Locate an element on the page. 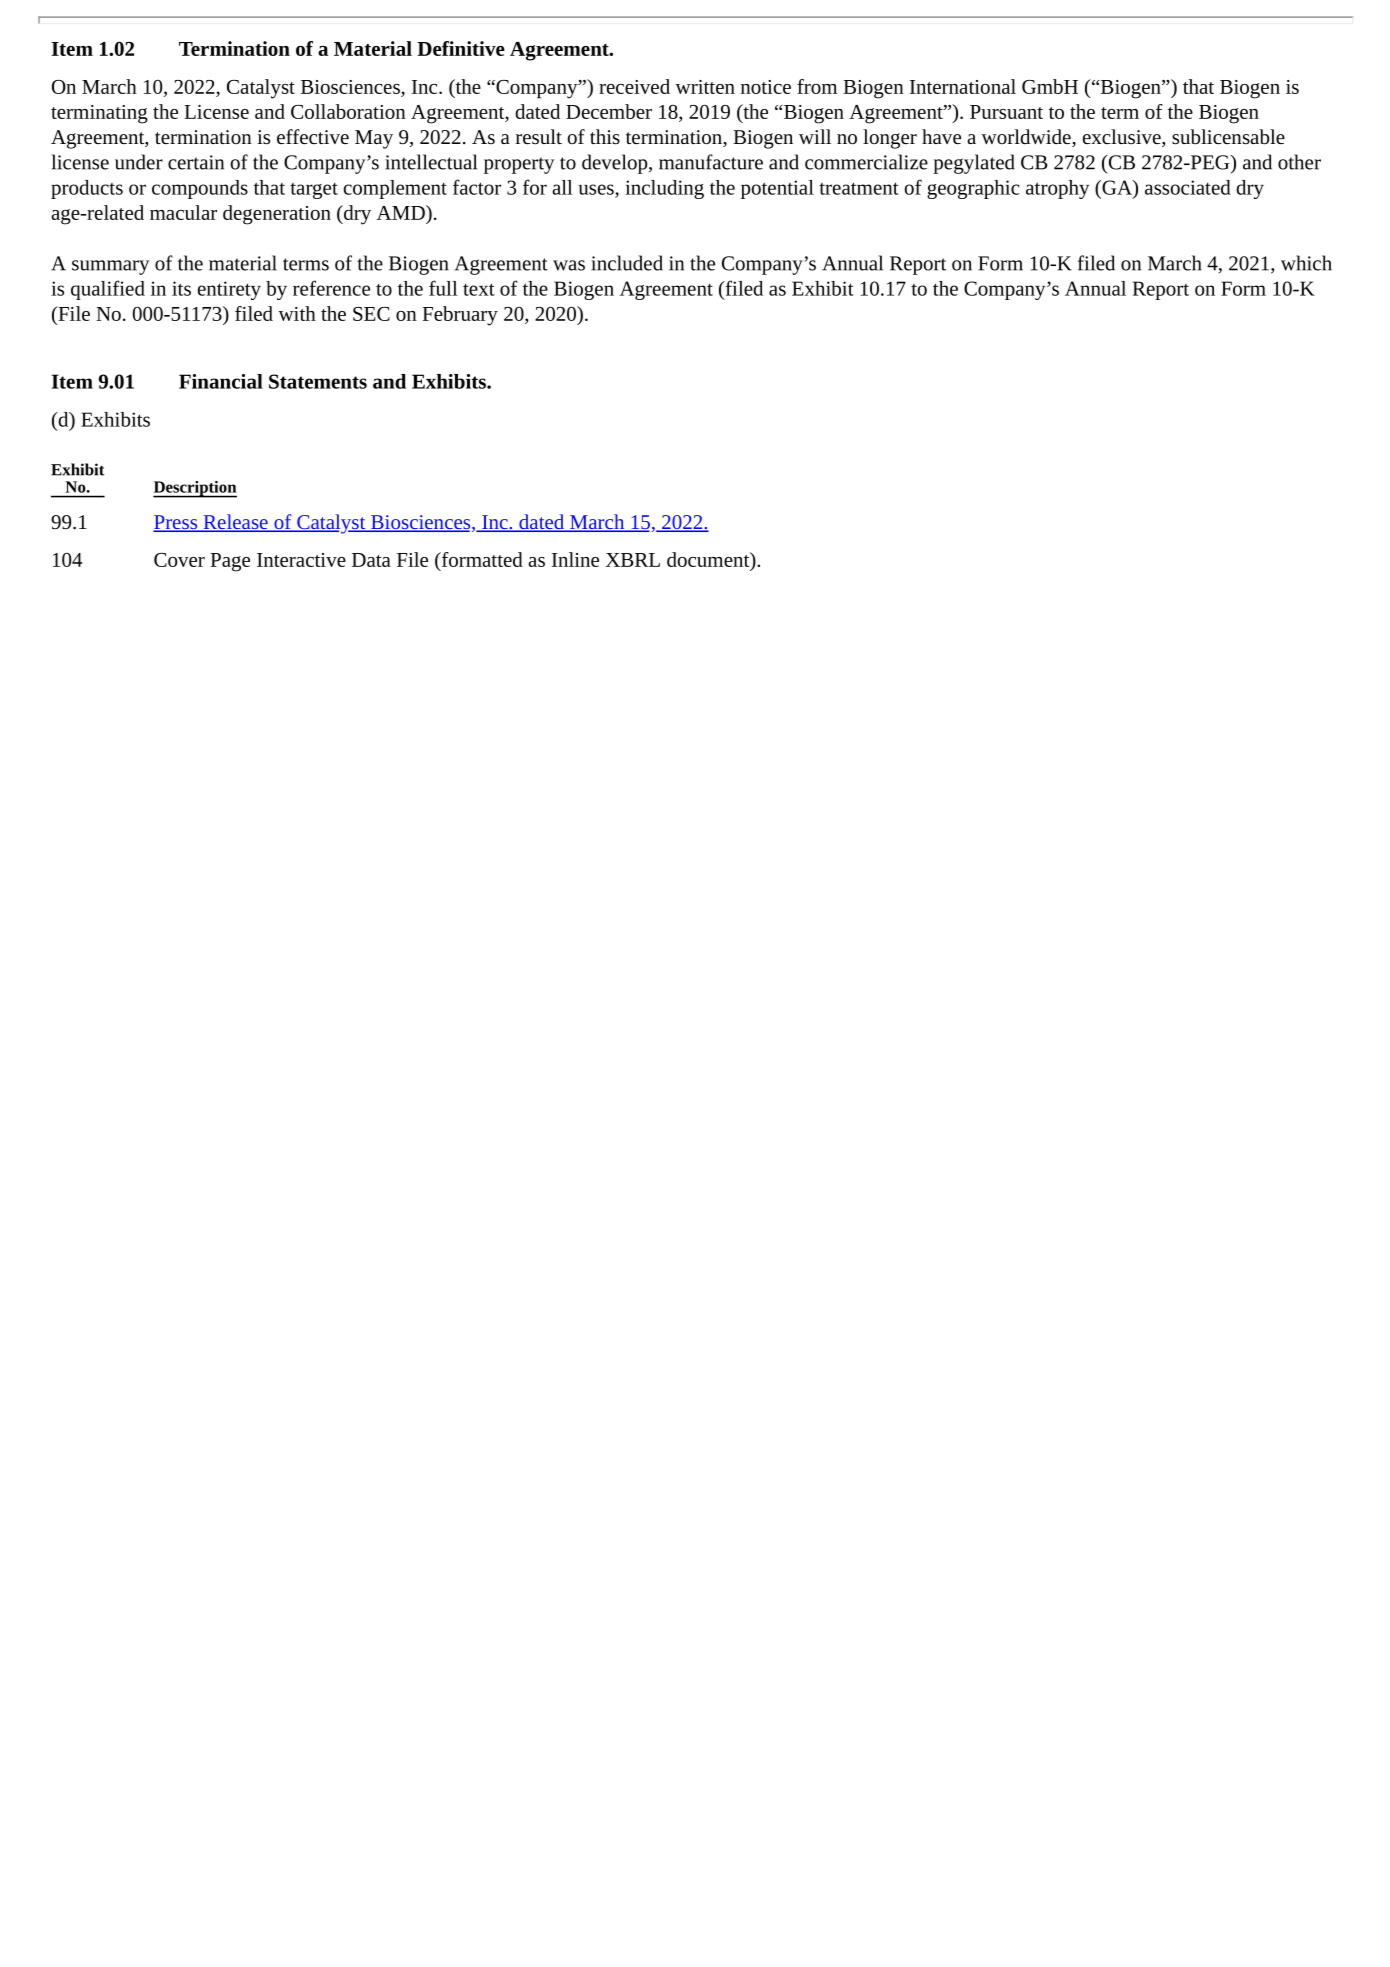  which is located at coordinates (1306, 263).
